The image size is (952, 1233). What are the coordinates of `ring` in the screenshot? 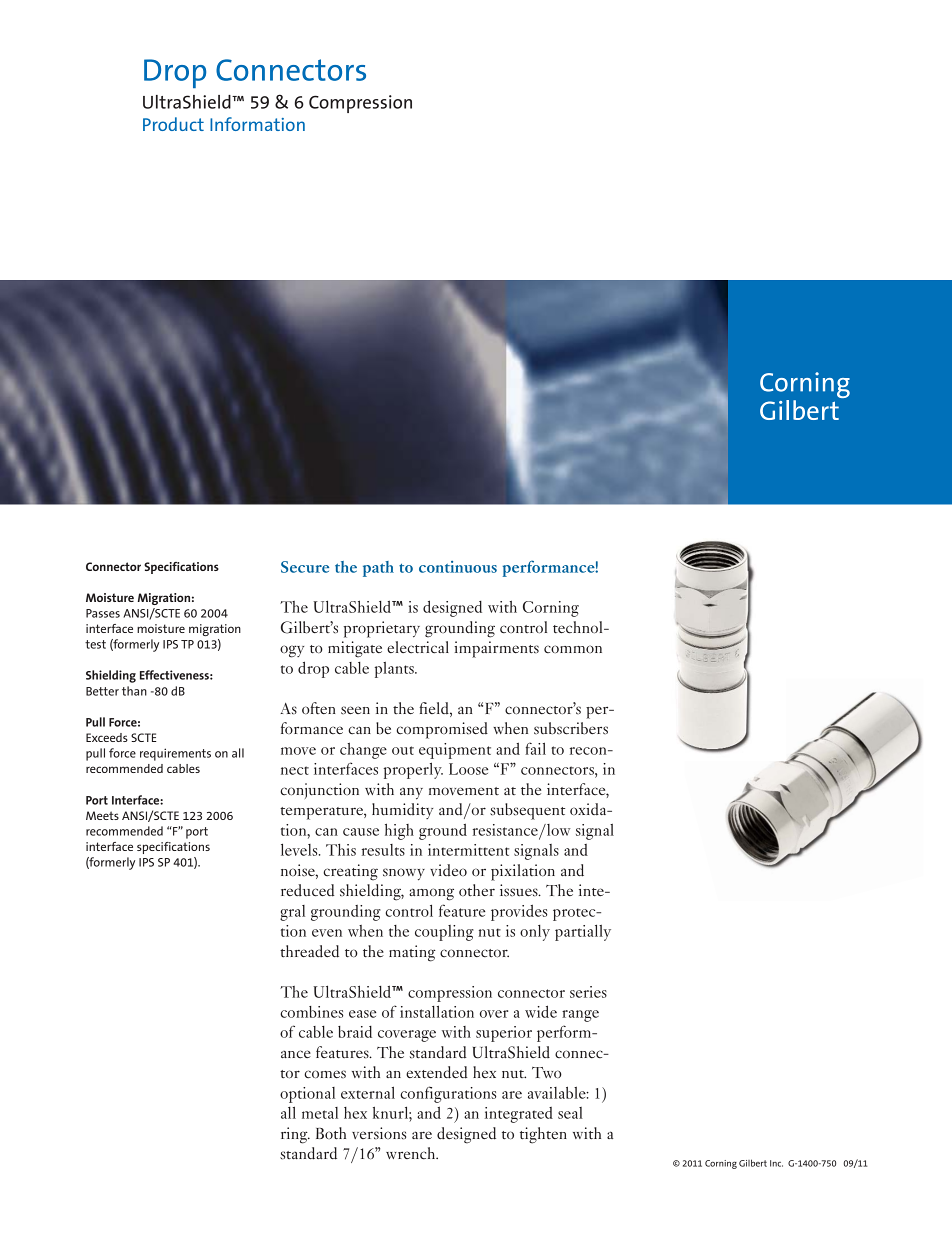 It's located at (295, 1135).
